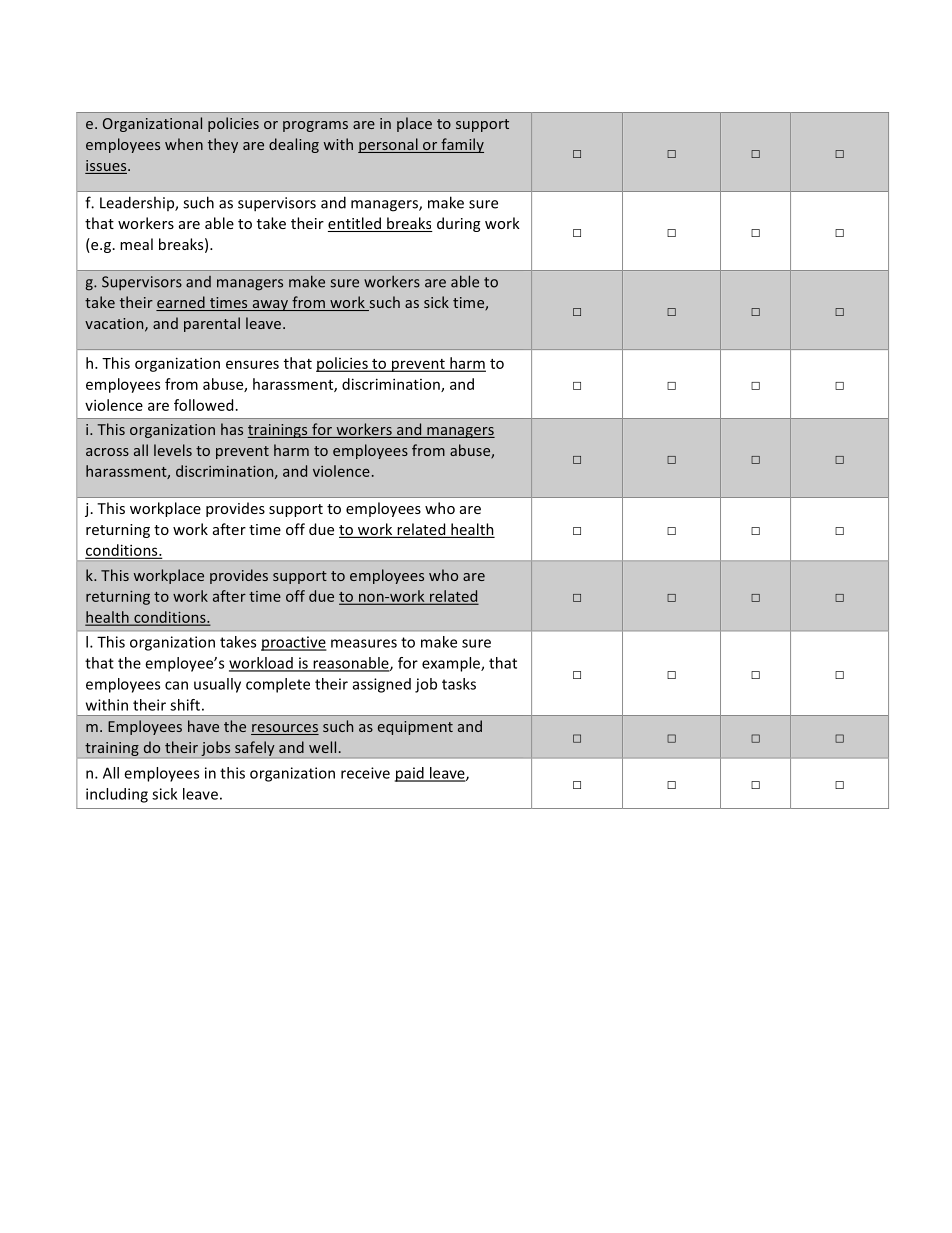 This document has height=1233, width=952. What do you see at coordinates (294, 145) in the document?
I see `dealing` at bounding box center [294, 145].
